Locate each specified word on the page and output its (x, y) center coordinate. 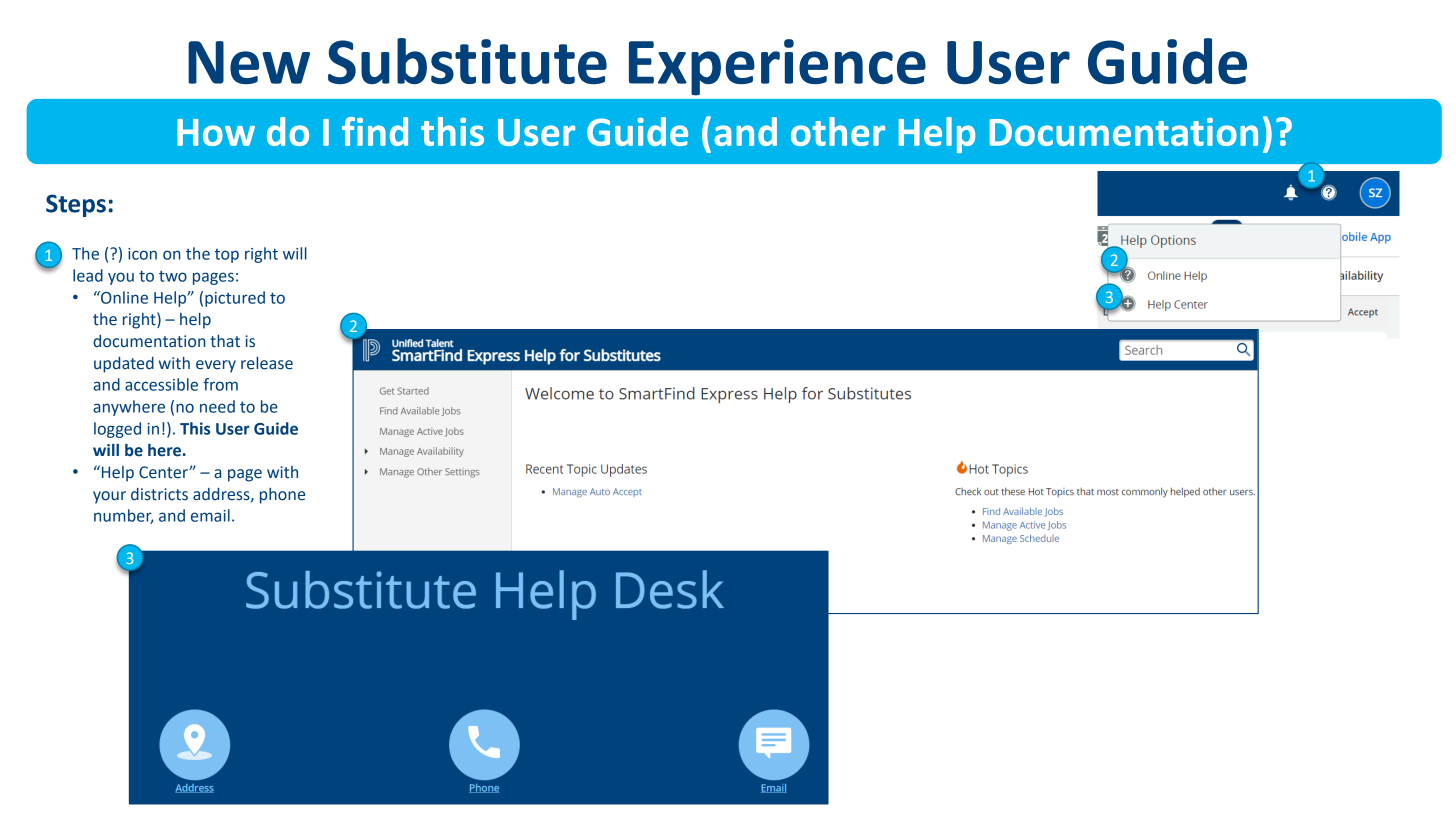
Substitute (467, 61)
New (249, 62)
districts (159, 494)
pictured (235, 299)
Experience (777, 67)
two (173, 276)
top (227, 256)
